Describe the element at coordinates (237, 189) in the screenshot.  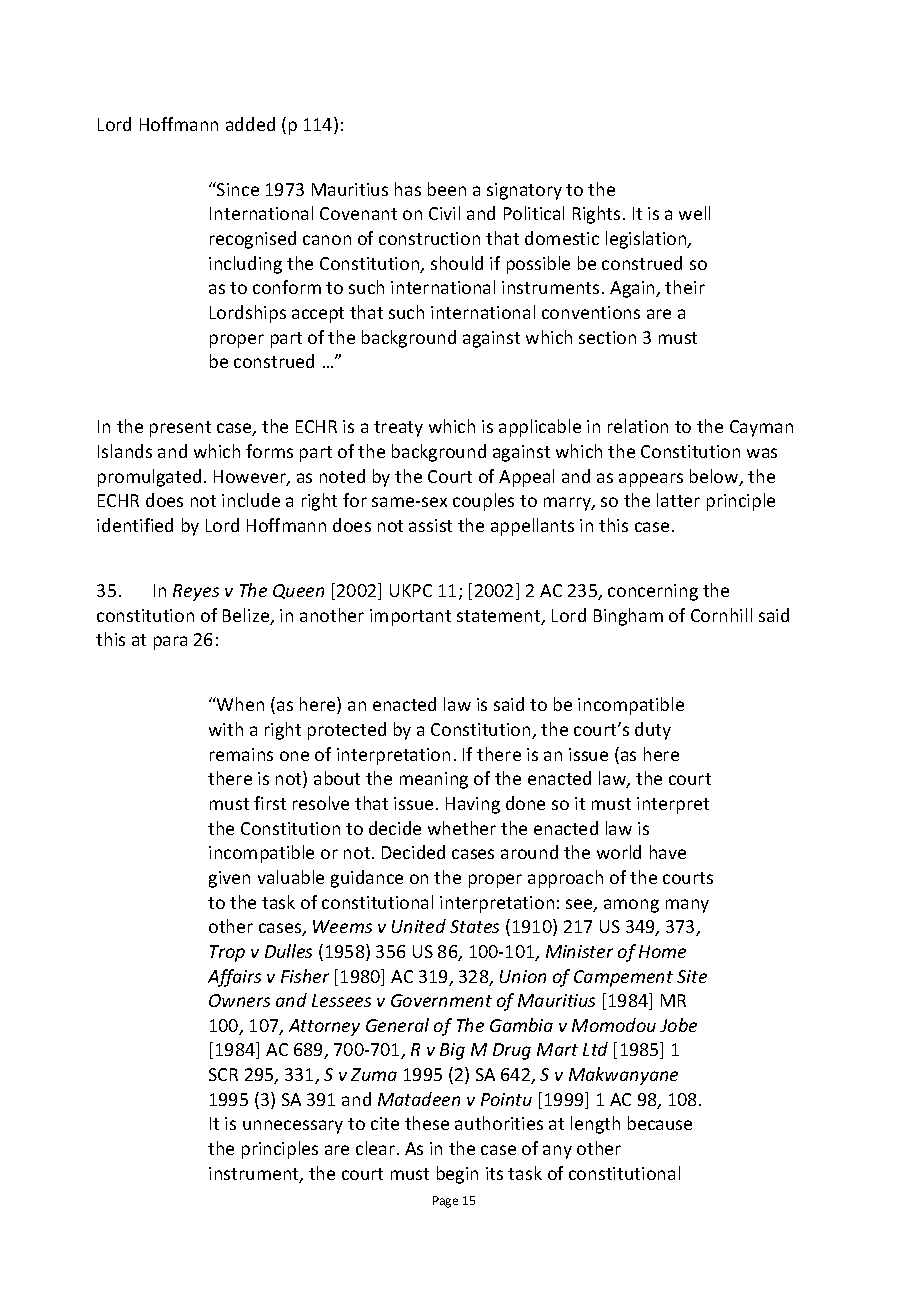
I see `Since` at that location.
